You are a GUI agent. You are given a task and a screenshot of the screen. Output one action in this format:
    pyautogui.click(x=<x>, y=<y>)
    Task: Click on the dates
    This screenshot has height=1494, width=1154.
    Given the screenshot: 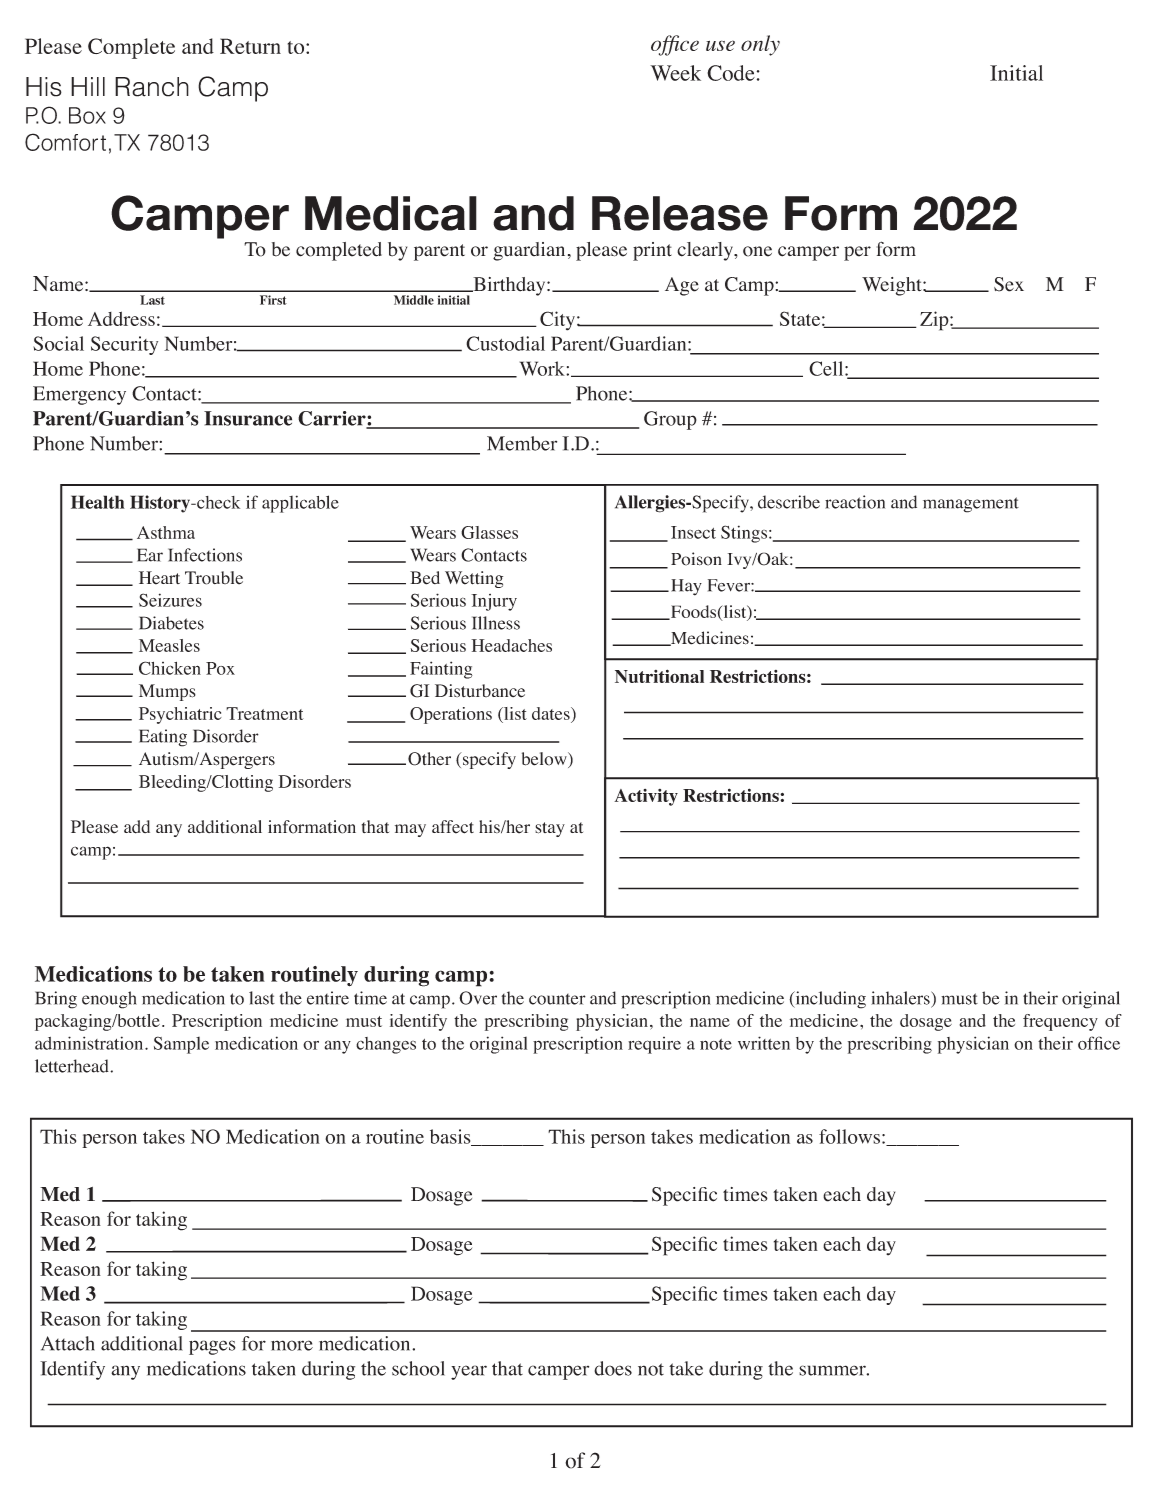 What is the action you would take?
    pyautogui.click(x=552, y=715)
